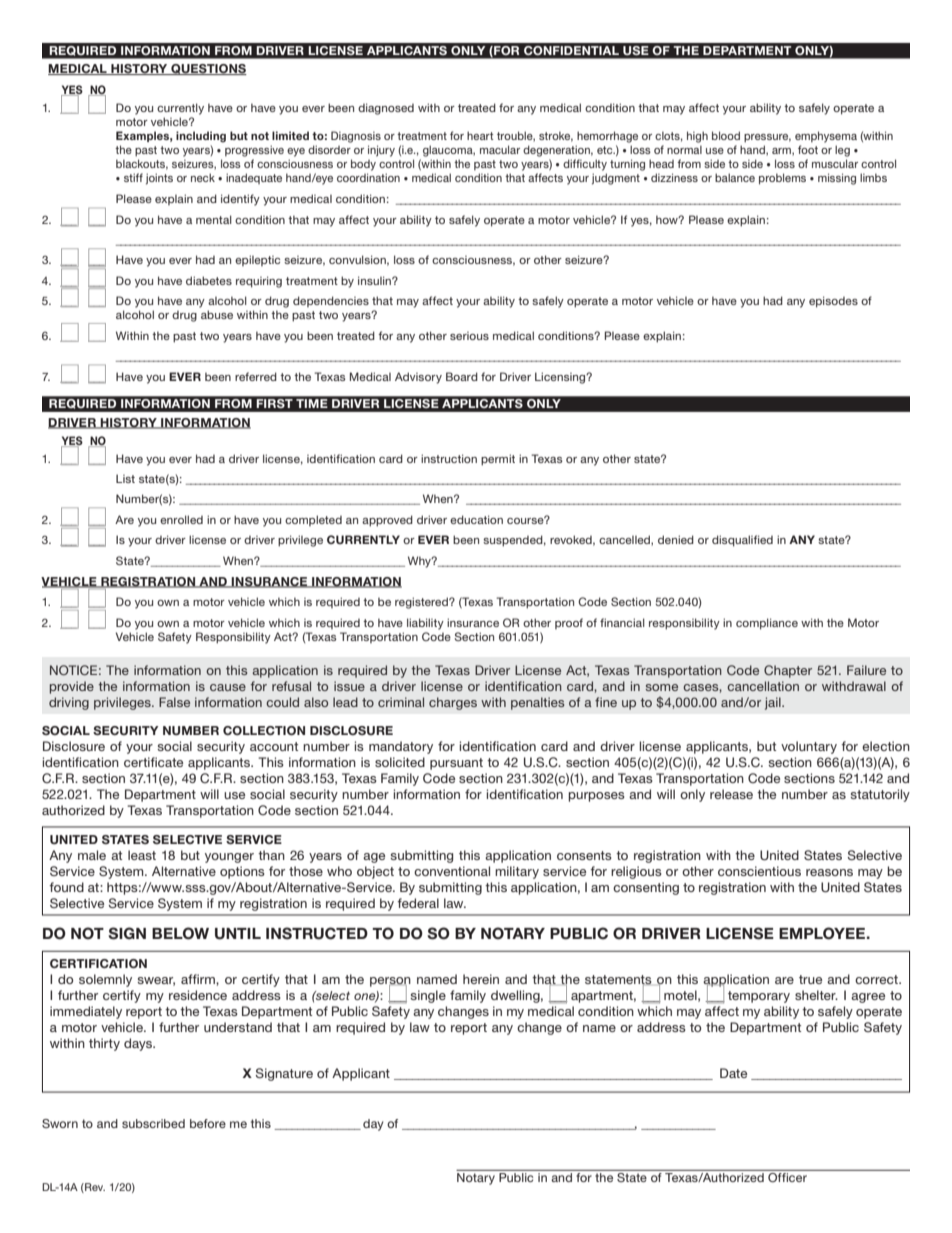 The width and height of the screenshot is (952, 1233). Describe the element at coordinates (422, 603) in the screenshot. I see `registered` at that location.
